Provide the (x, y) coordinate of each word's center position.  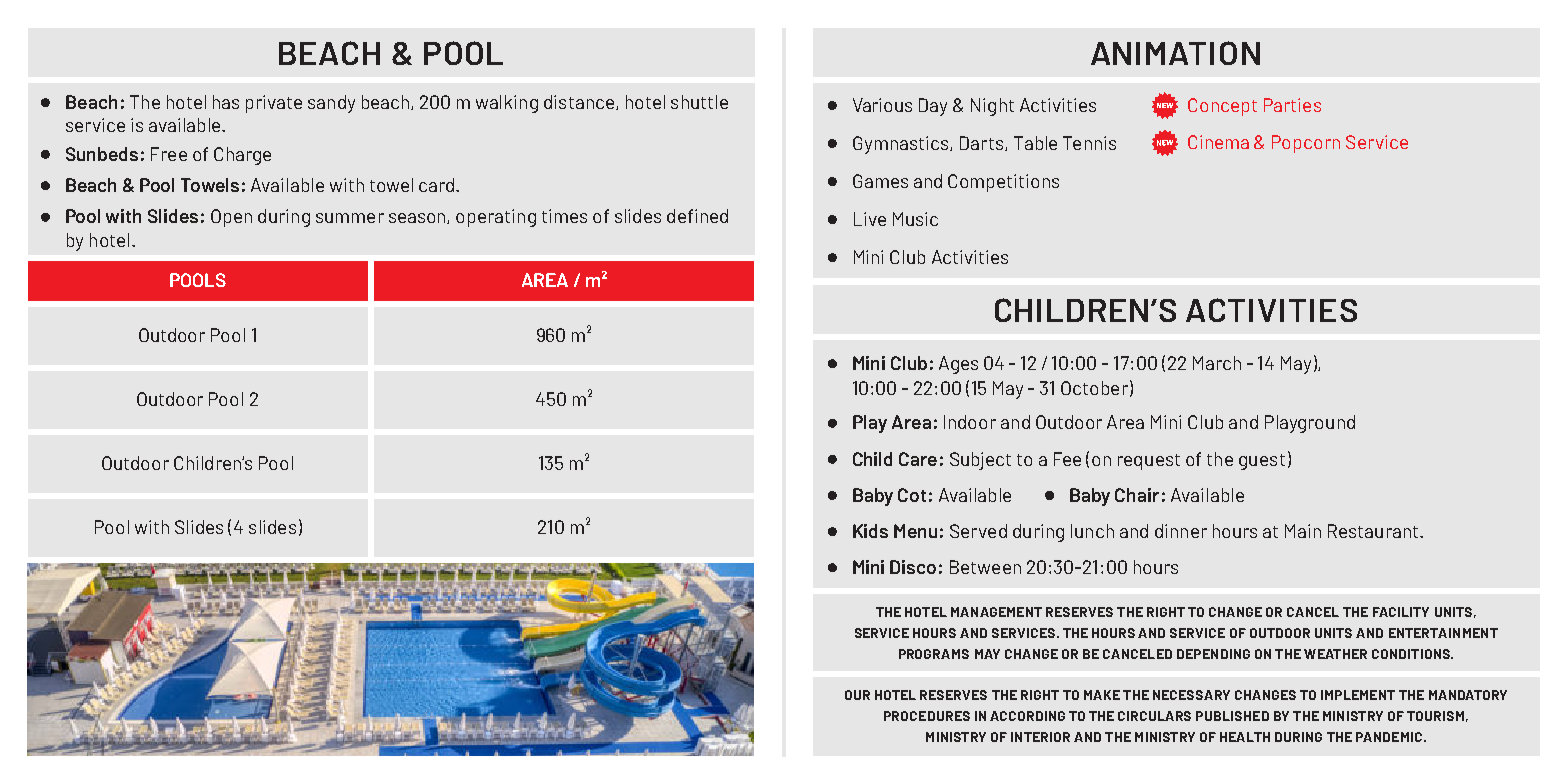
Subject (980, 461)
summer (350, 218)
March (1217, 363)
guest (1262, 462)
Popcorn (1306, 144)
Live (870, 219)
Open (231, 218)
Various (882, 105)
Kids (870, 531)
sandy (331, 104)
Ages (958, 365)
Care (918, 459)
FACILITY (1401, 612)
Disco (913, 567)
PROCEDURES (927, 716)
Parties (1292, 105)
